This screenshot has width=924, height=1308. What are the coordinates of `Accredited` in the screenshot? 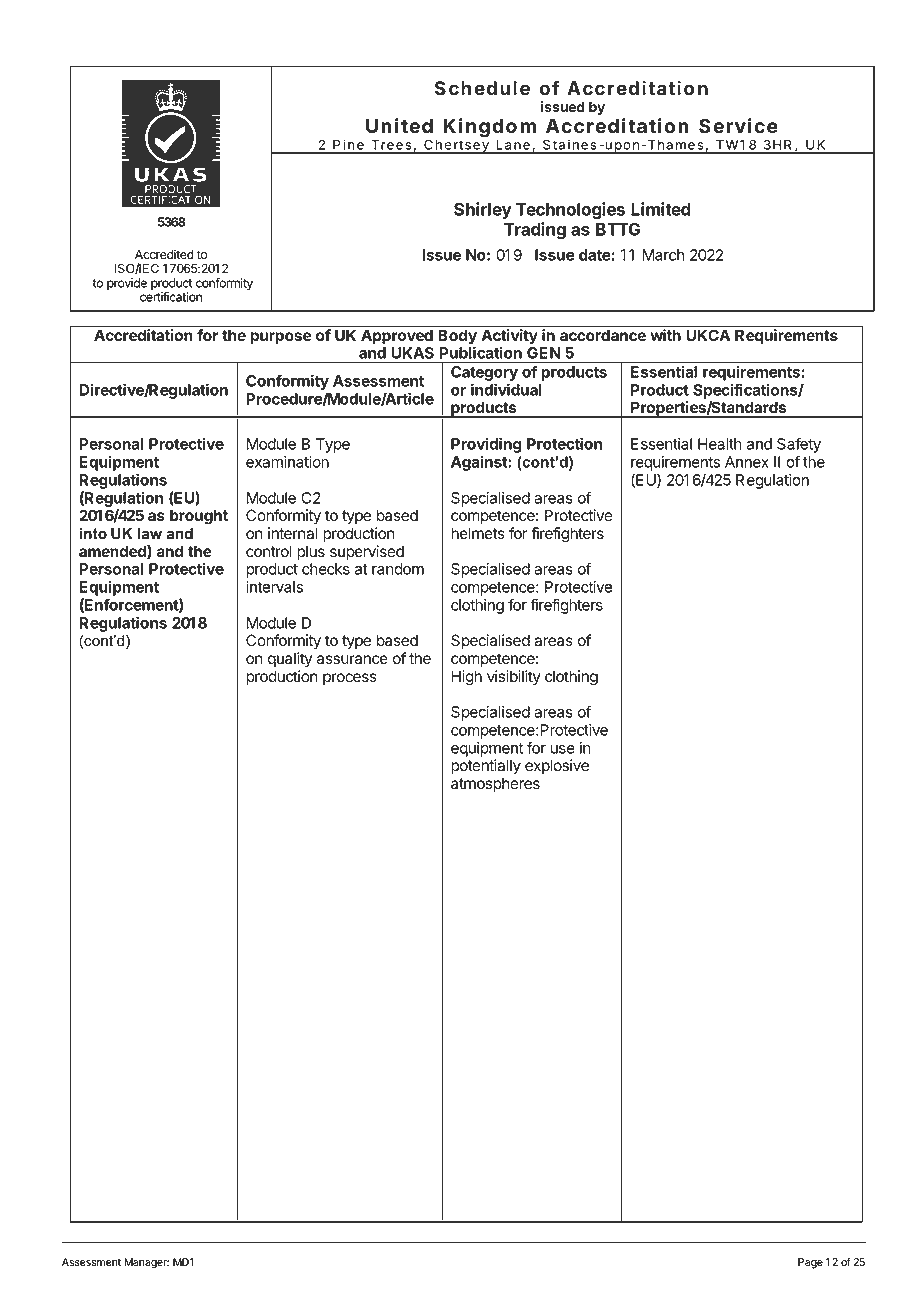 It's located at (164, 254).
